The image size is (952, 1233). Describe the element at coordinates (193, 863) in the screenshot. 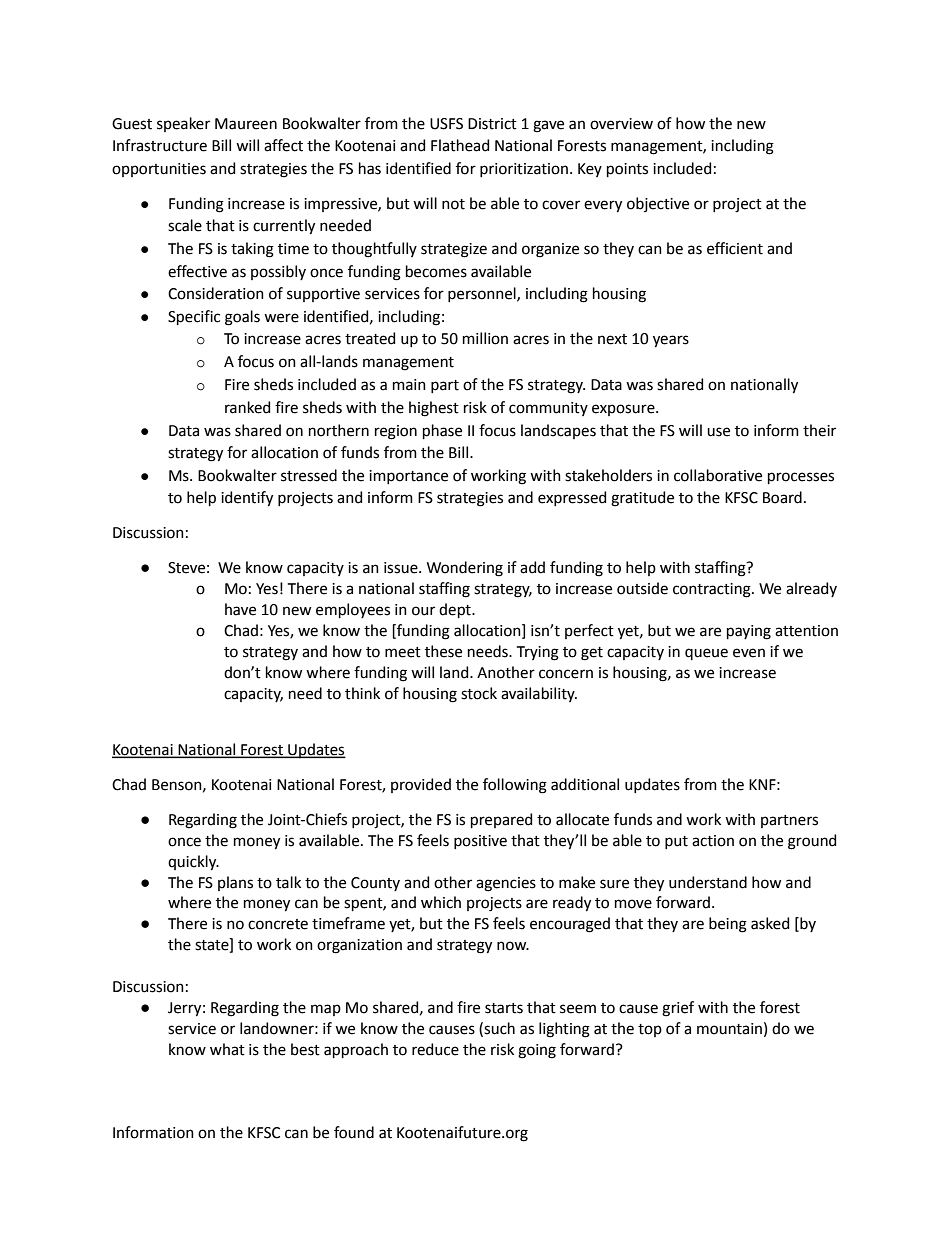

I see `quickly` at that location.
